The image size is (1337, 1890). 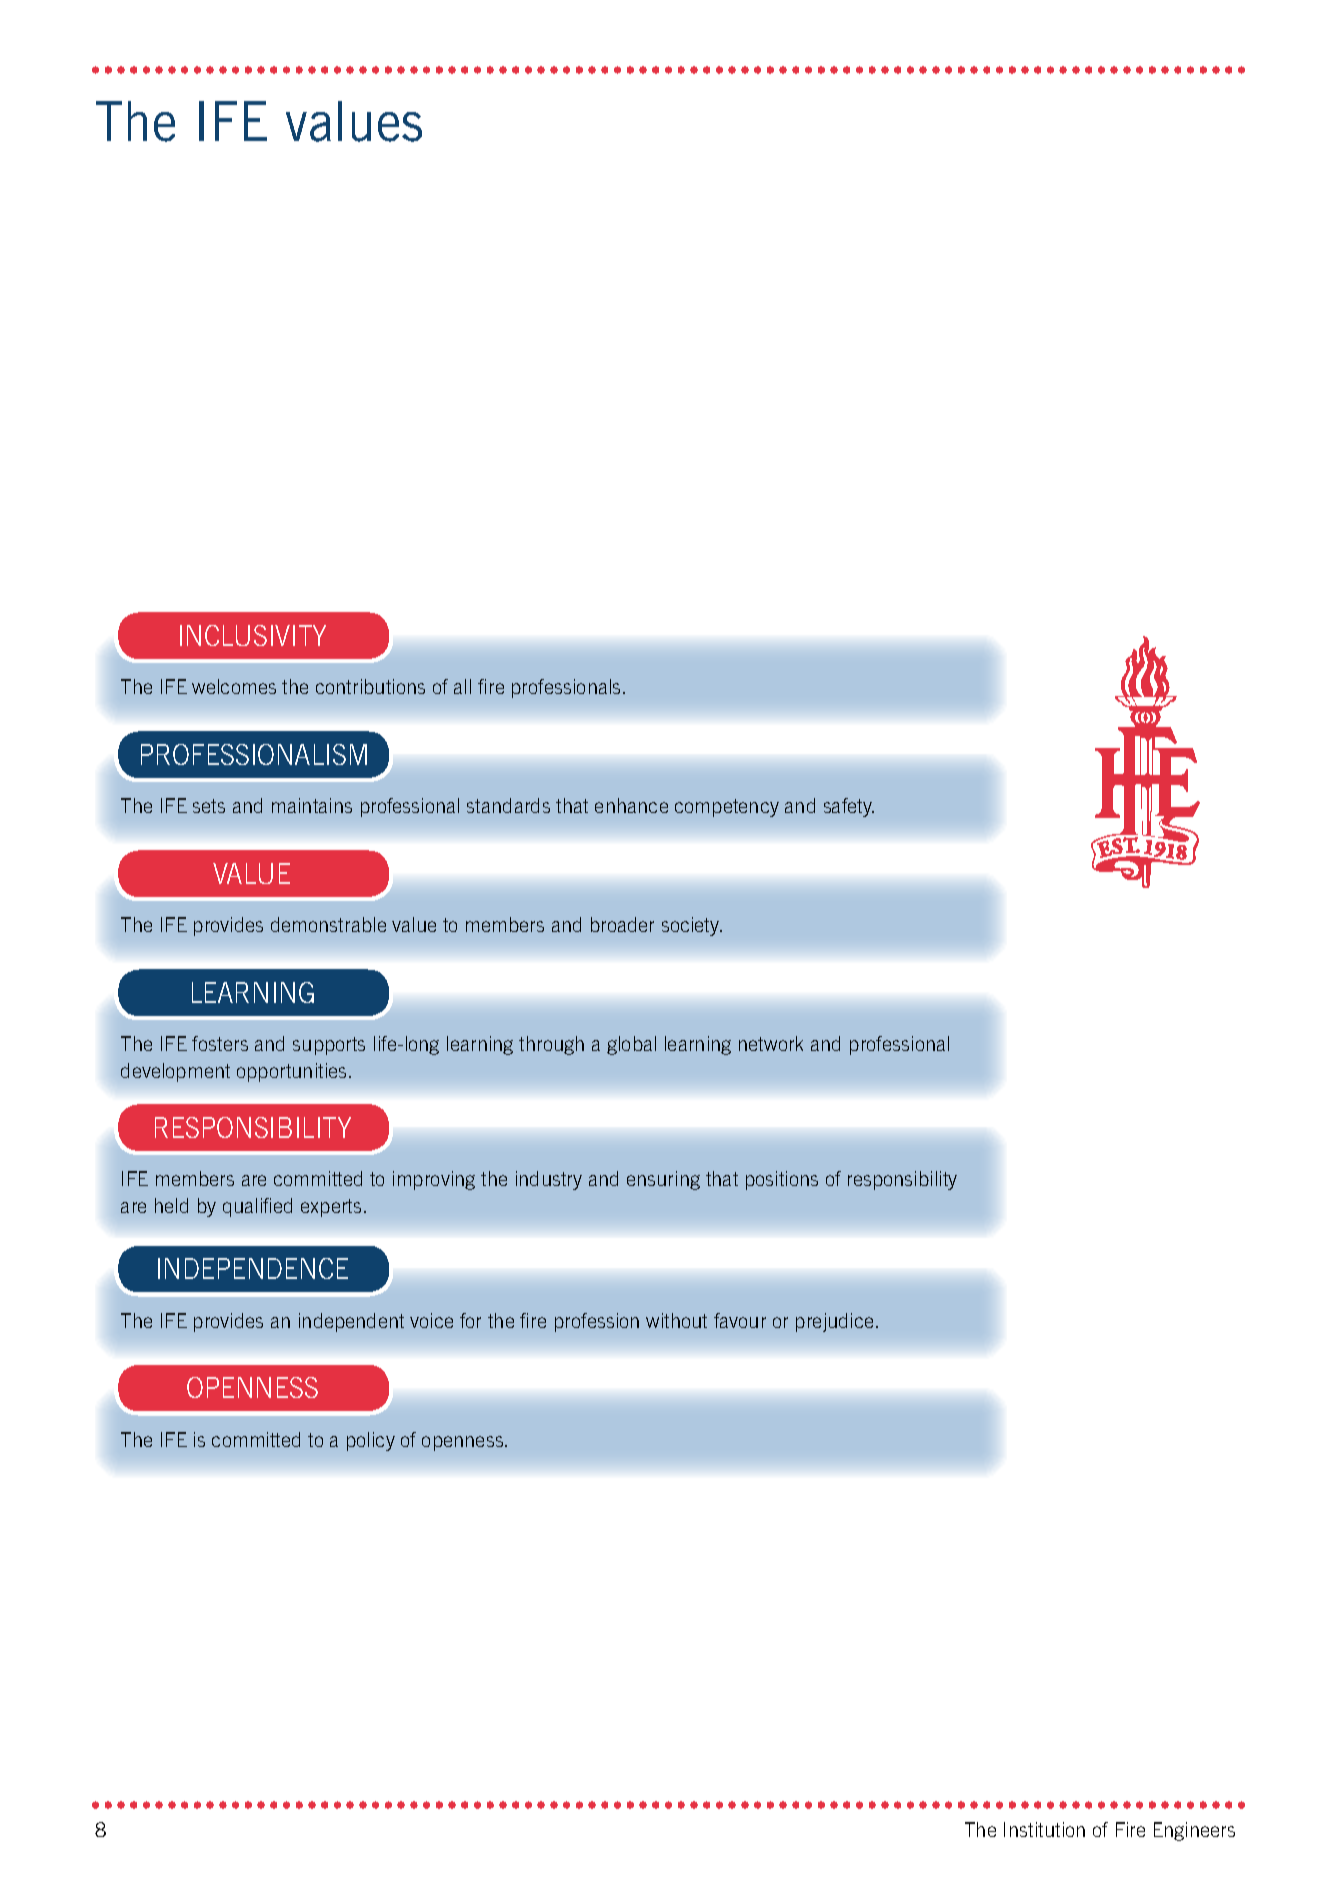 What do you see at coordinates (234, 686) in the image?
I see `welcomes` at bounding box center [234, 686].
